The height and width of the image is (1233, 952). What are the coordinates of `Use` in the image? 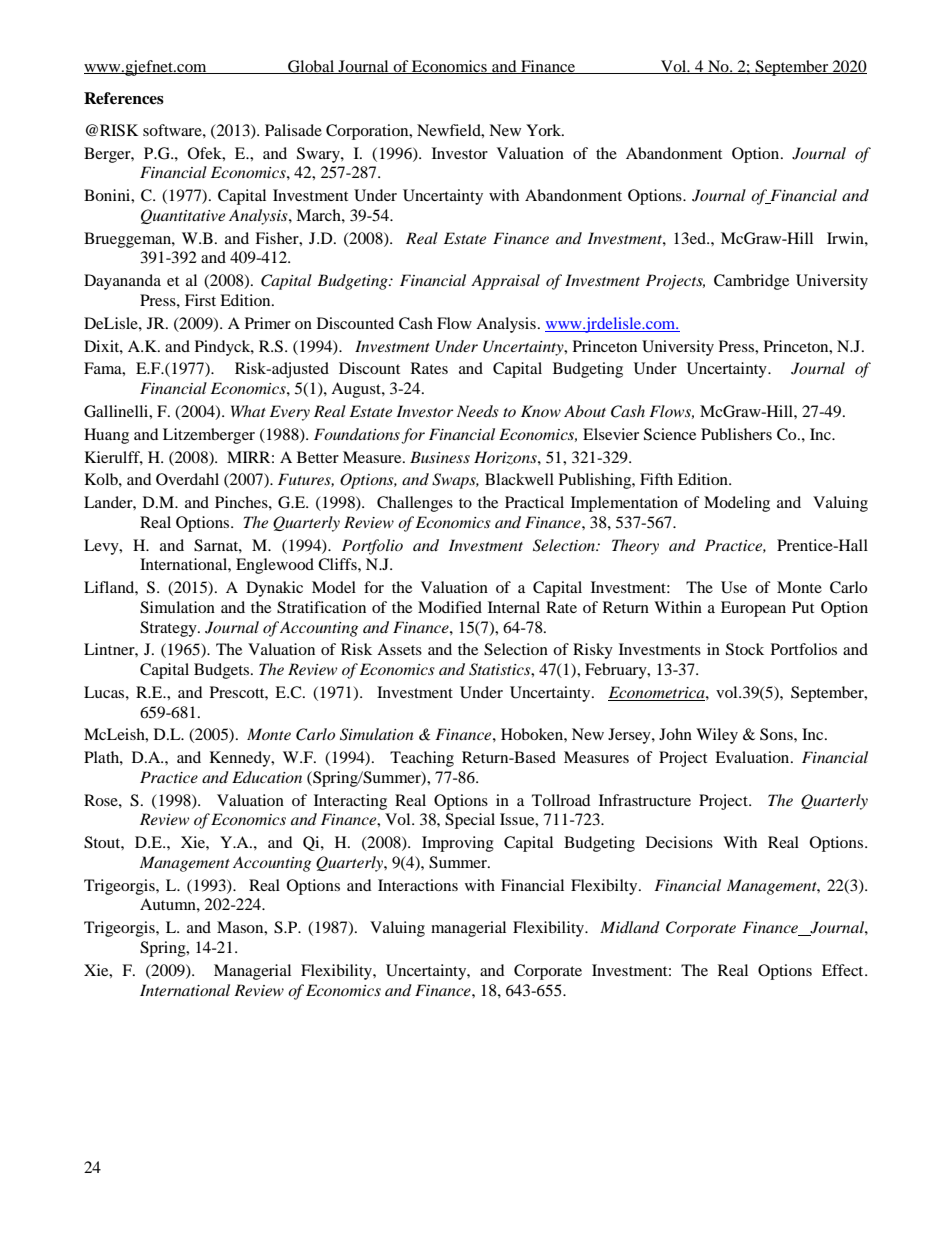 It's located at (734, 587).
